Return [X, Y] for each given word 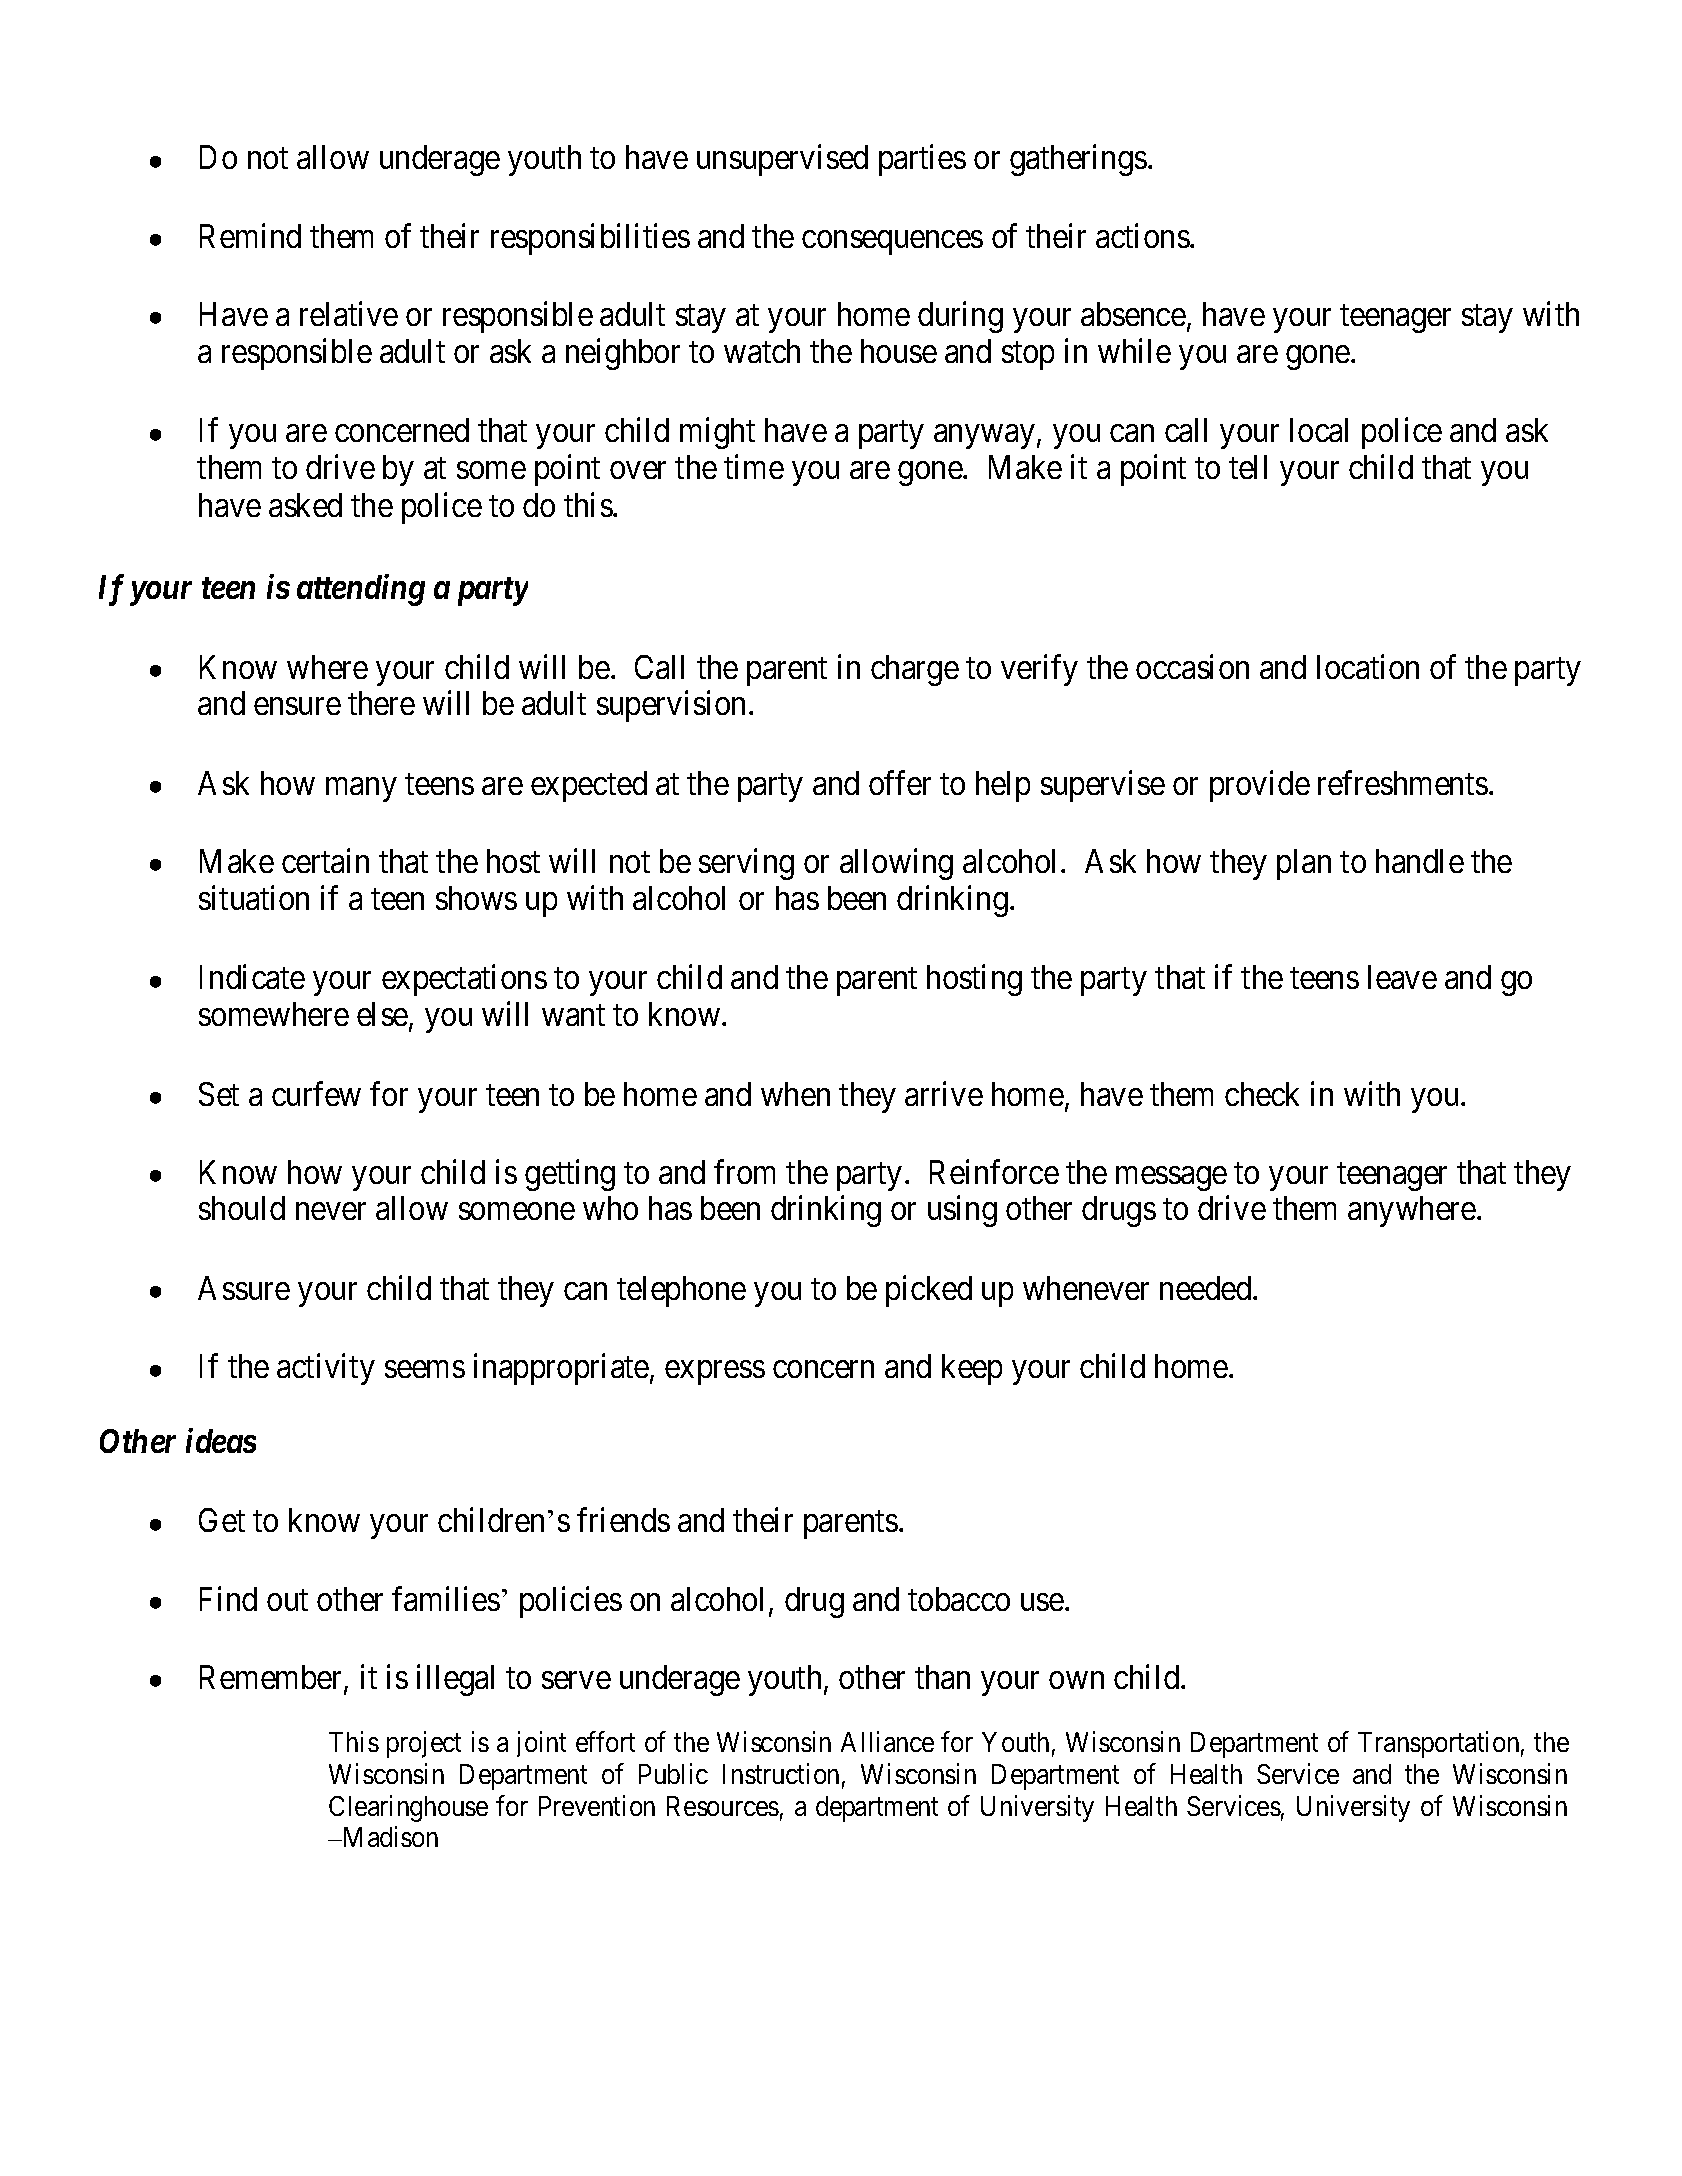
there [381, 703]
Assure [244, 1288]
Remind [250, 235]
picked [929, 1291]
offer [900, 782]
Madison [389, 1836]
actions [1143, 235]
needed [1207, 1288]
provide [1260, 786]
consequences [892, 243]
